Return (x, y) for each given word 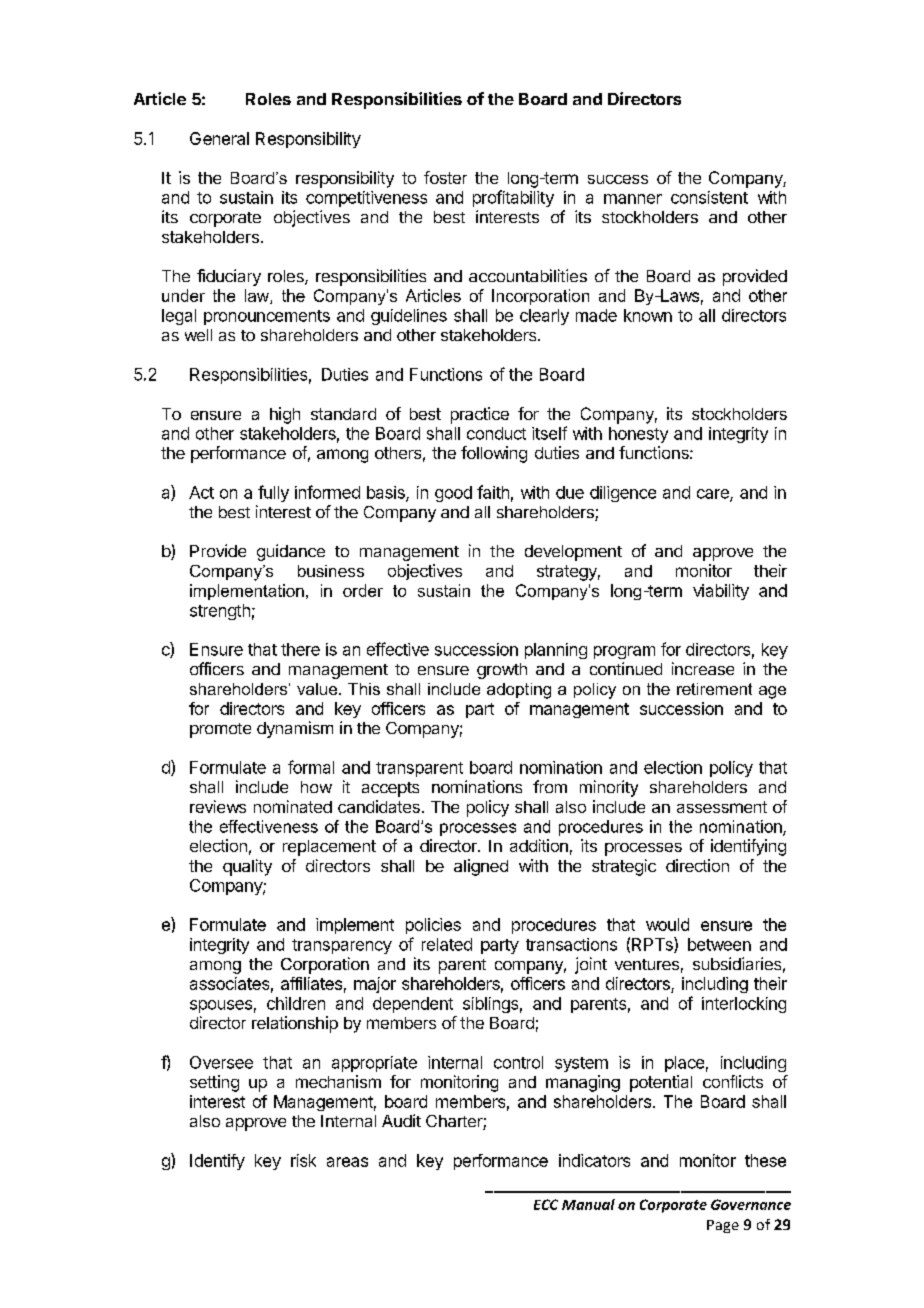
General (219, 138)
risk (303, 1160)
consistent (709, 197)
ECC (546, 1204)
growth (502, 671)
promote (220, 730)
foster (445, 177)
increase (703, 668)
